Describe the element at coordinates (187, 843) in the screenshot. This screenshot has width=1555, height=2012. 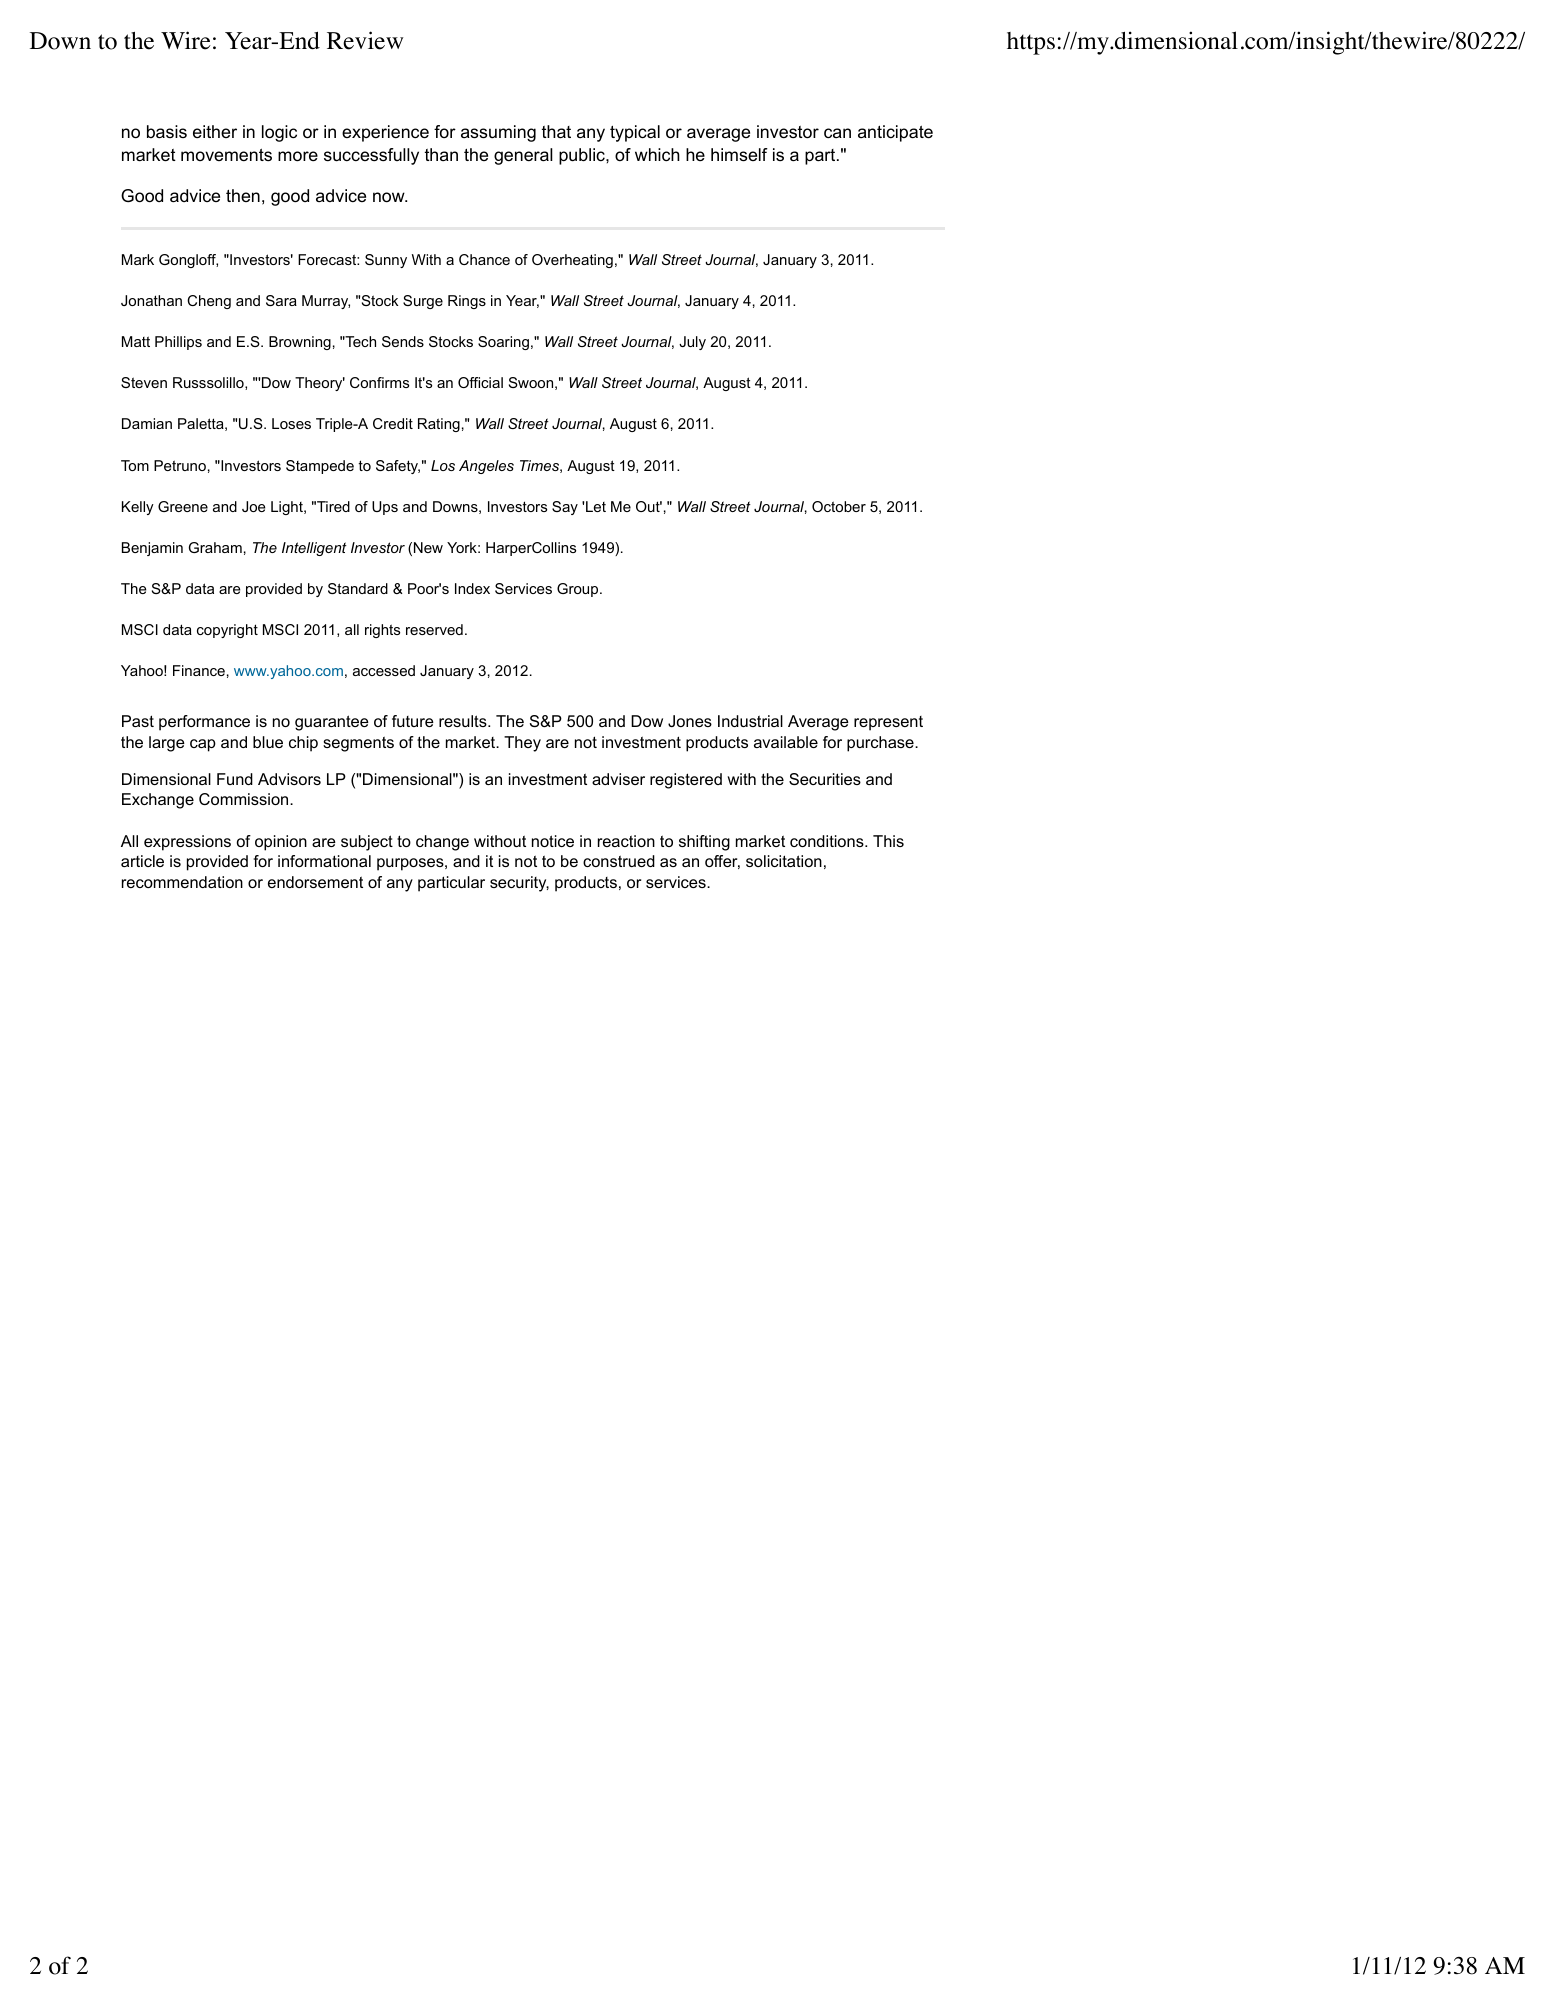
I see `expressions` at that location.
